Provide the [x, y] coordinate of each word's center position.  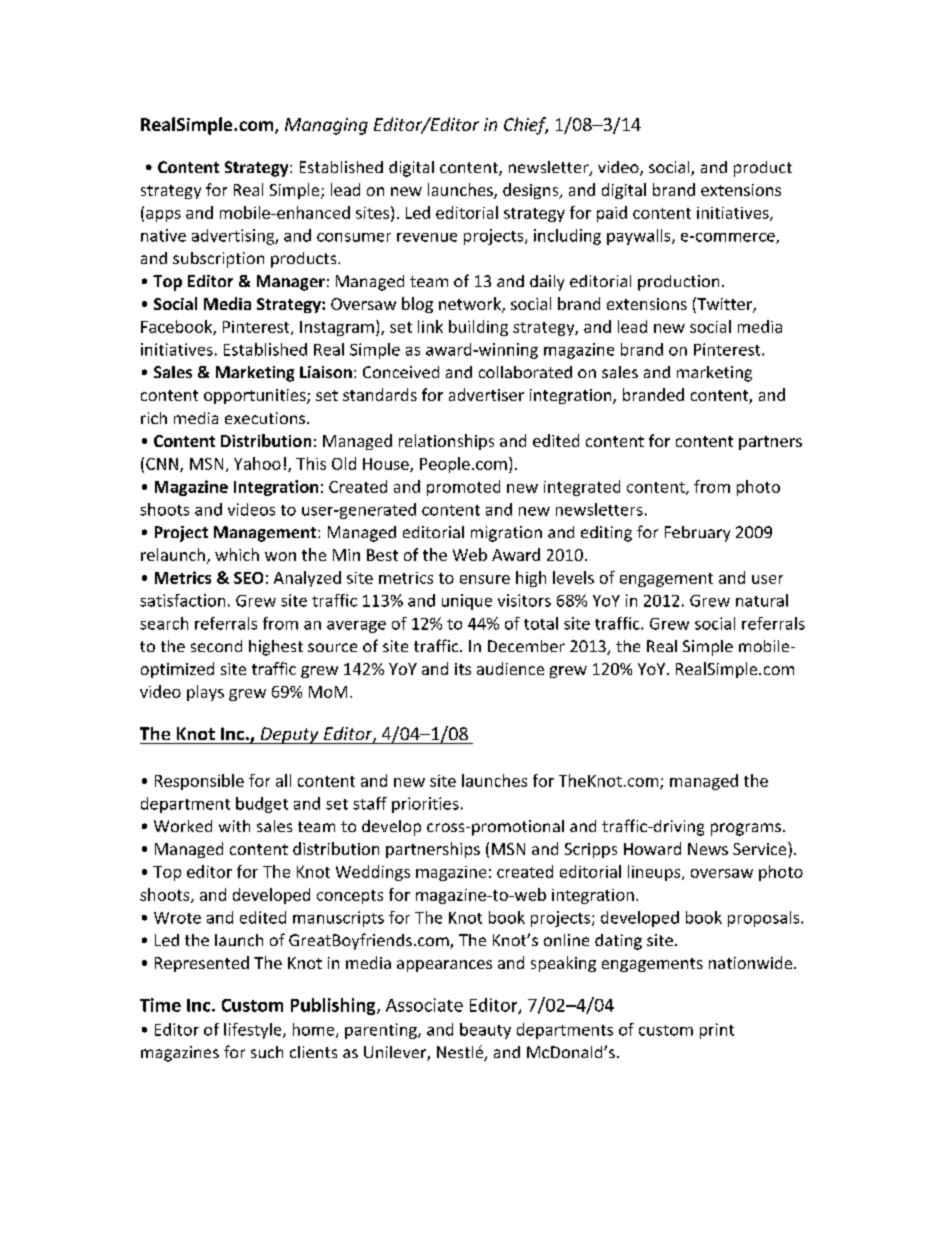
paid [612, 214]
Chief [526, 126]
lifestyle [254, 1031]
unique [467, 602]
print [717, 1031]
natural [762, 600]
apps [163, 216]
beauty [485, 1031]
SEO [248, 578]
